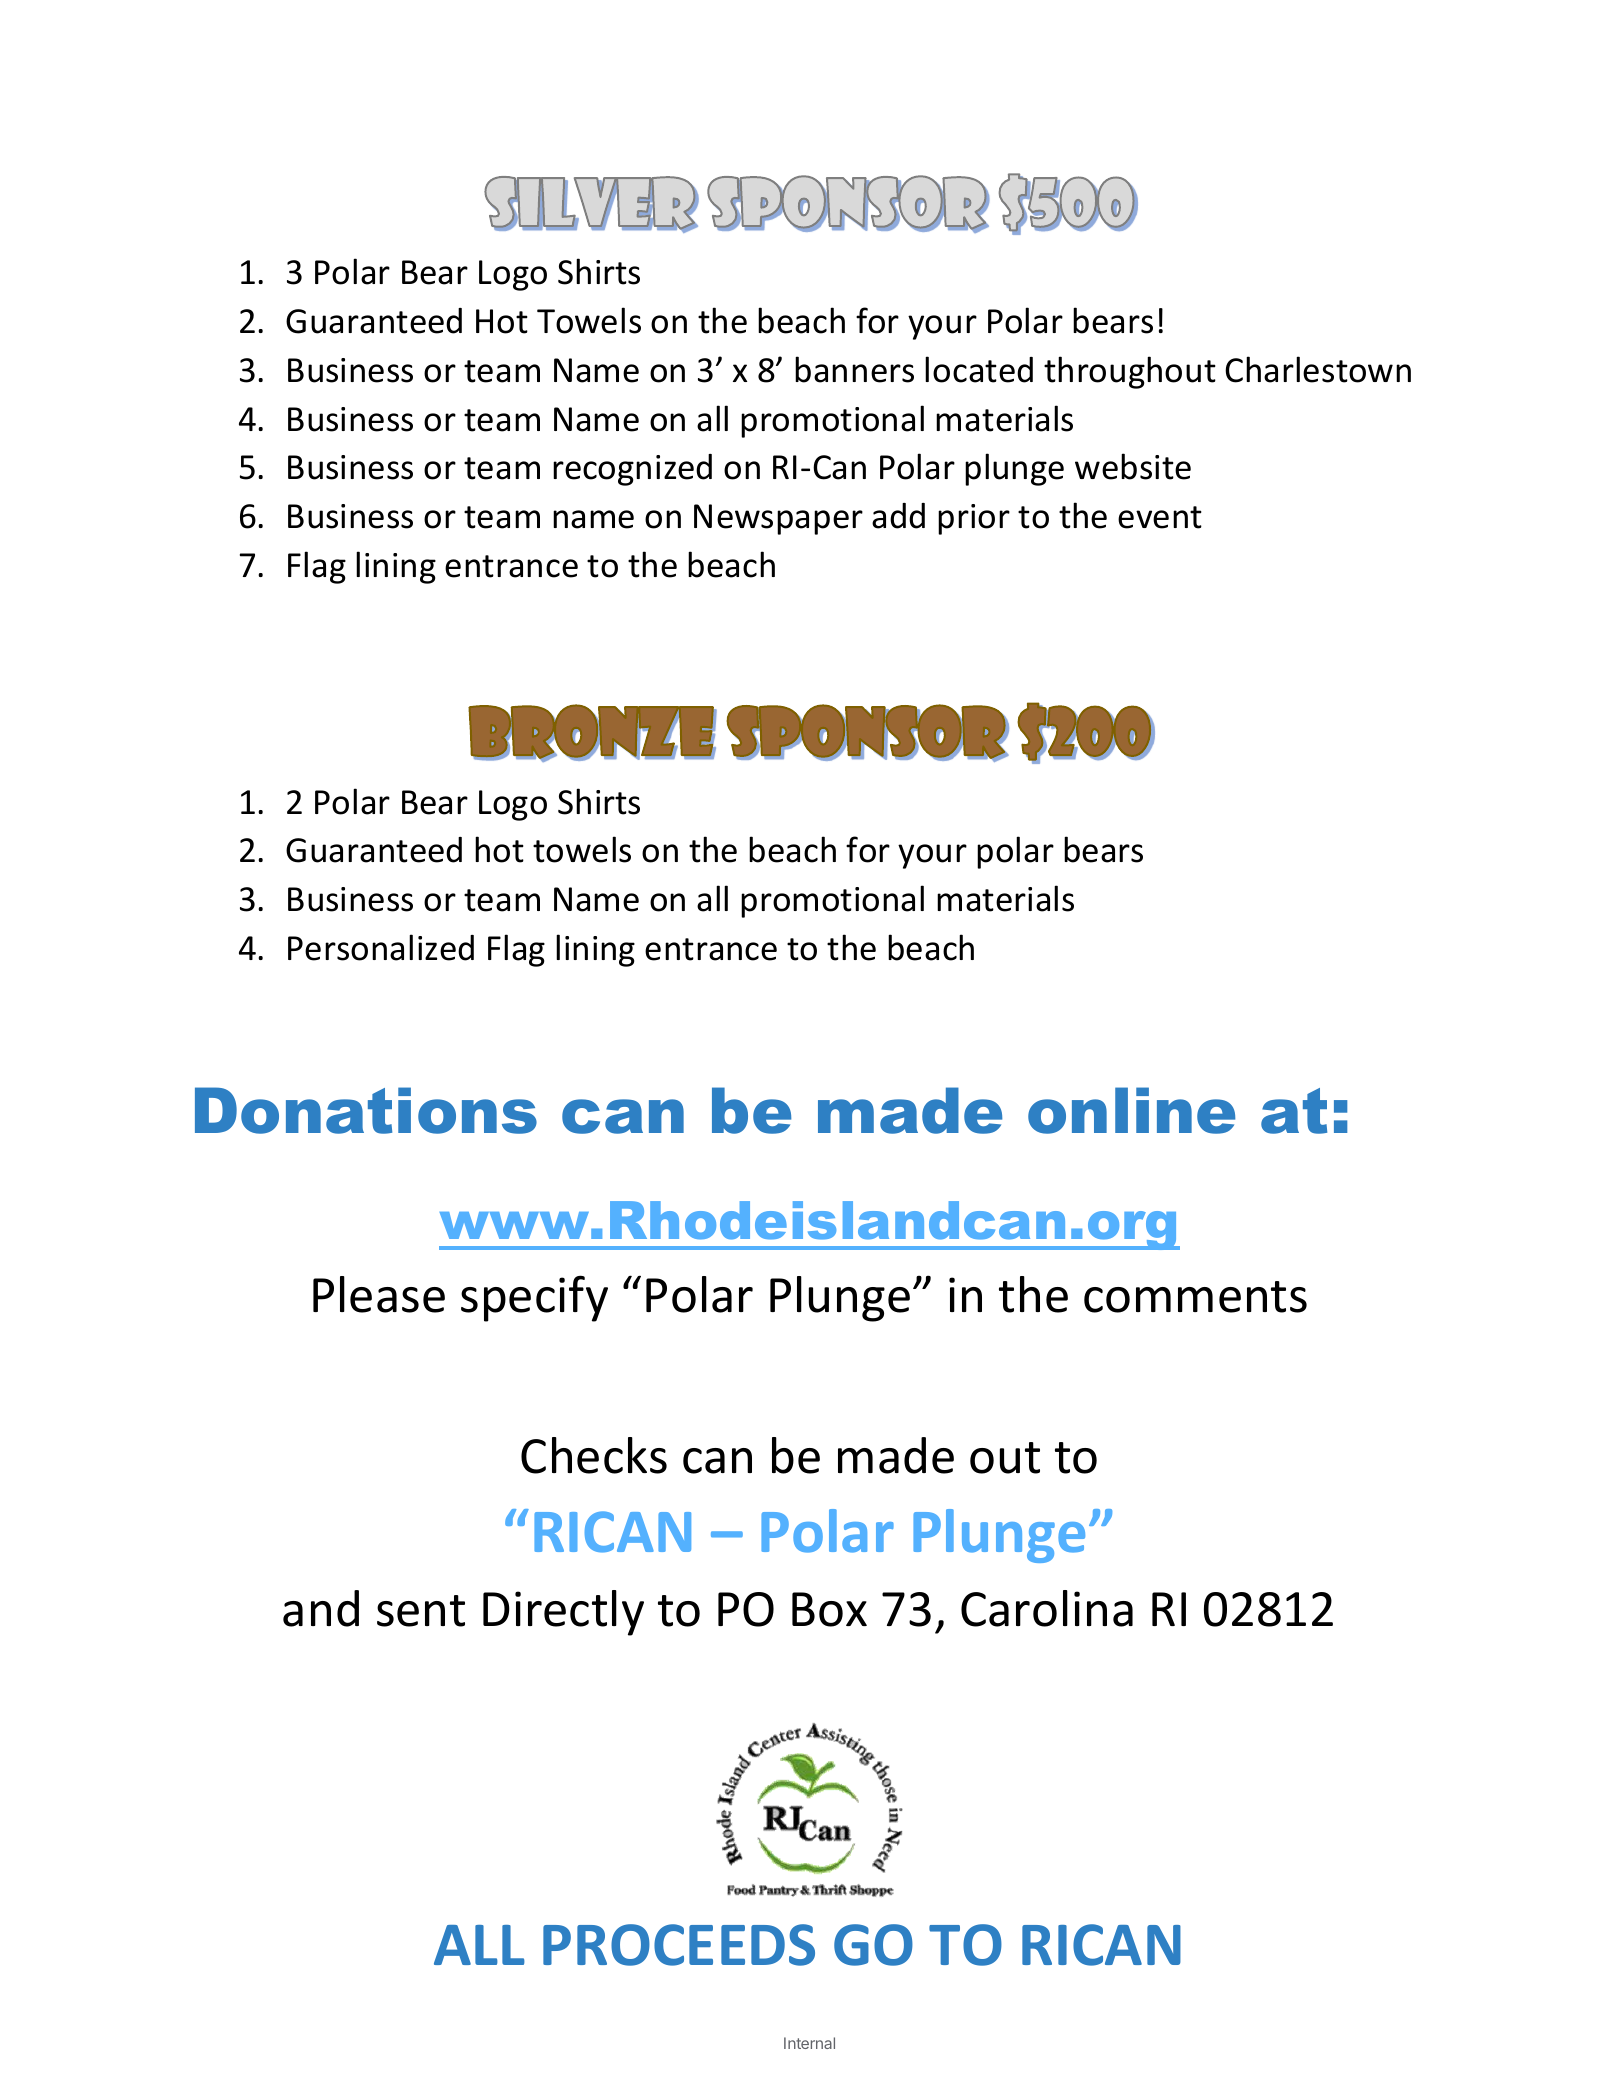  I want to click on website, so click(1133, 466).
